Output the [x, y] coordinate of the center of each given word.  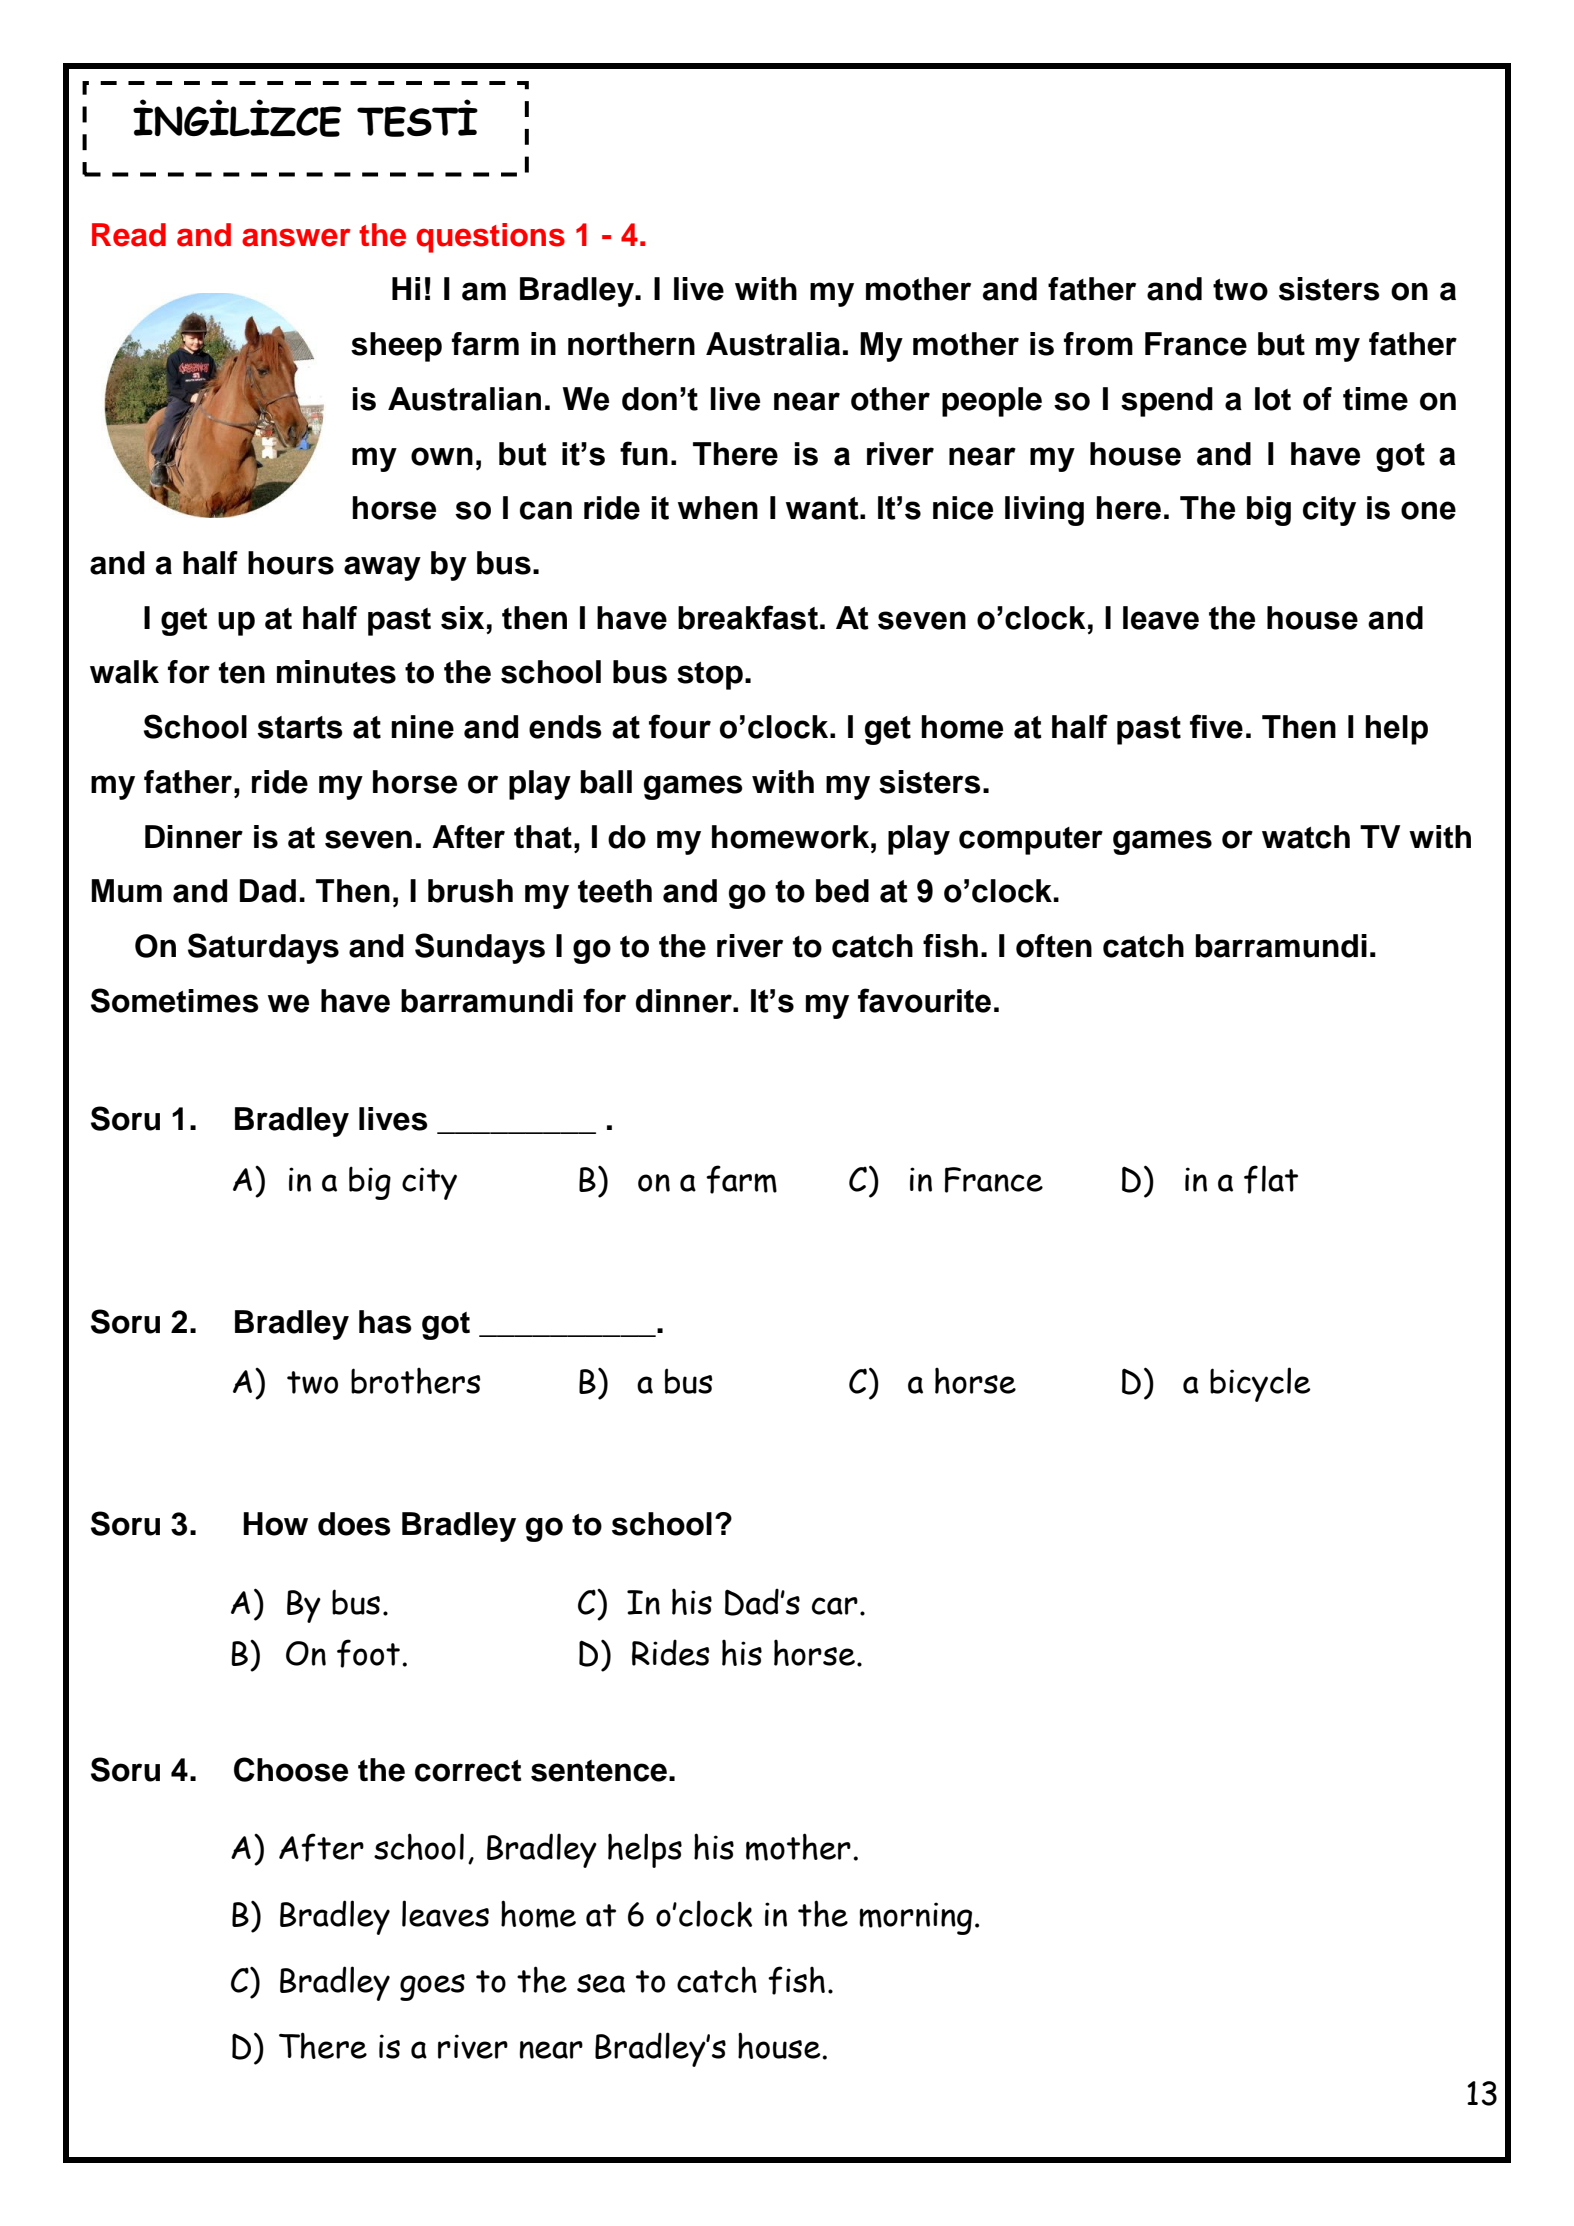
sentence [599, 1771]
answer [296, 237]
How [275, 1524]
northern [631, 344]
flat [1271, 1179]
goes [432, 1987]
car [835, 1606]
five [1216, 726]
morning [915, 1918]
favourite [924, 1000]
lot [1273, 399]
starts [300, 727]
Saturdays [263, 948]
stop [710, 676]
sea [601, 1983]
